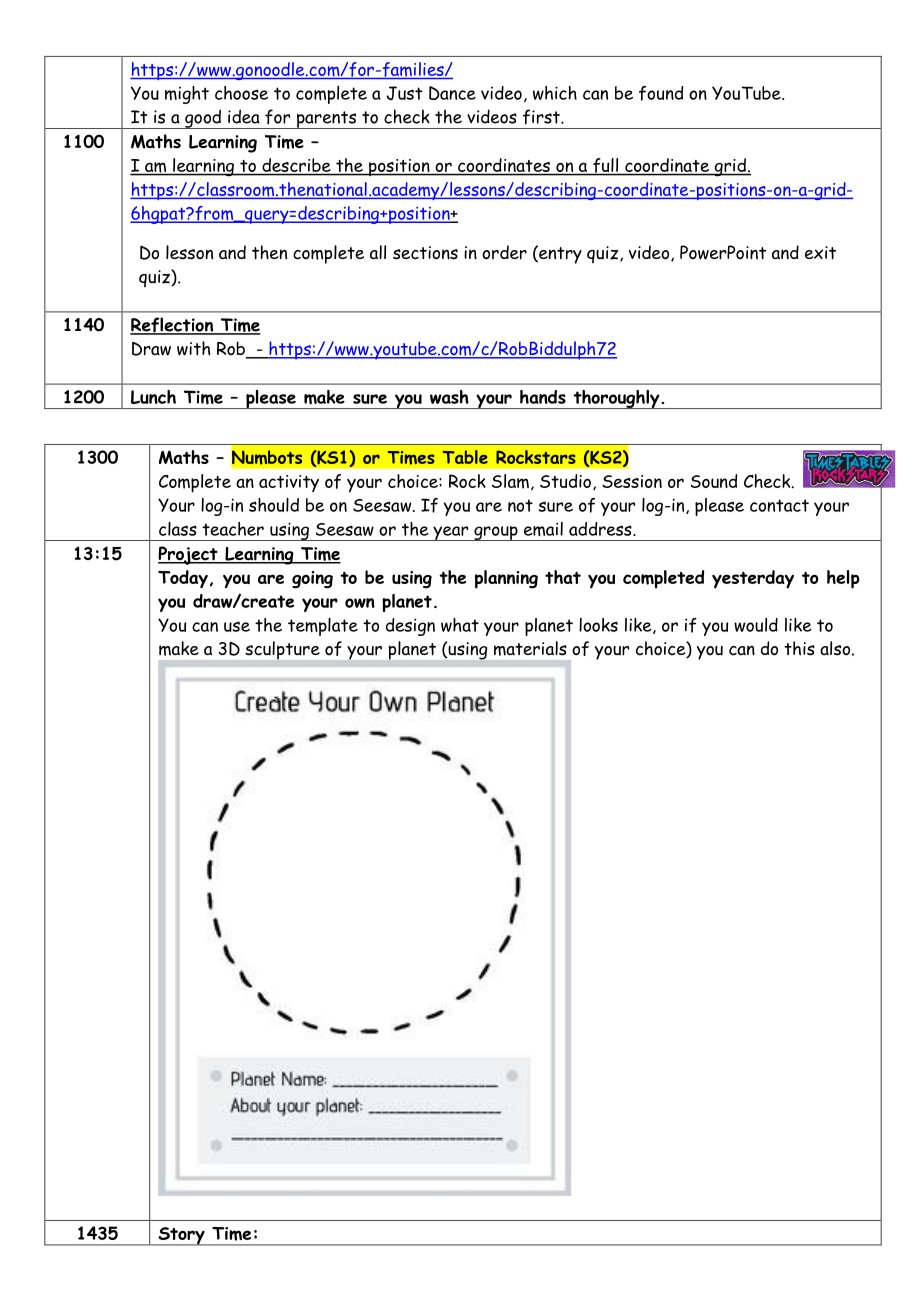  I want to click on Story, so click(181, 1236).
